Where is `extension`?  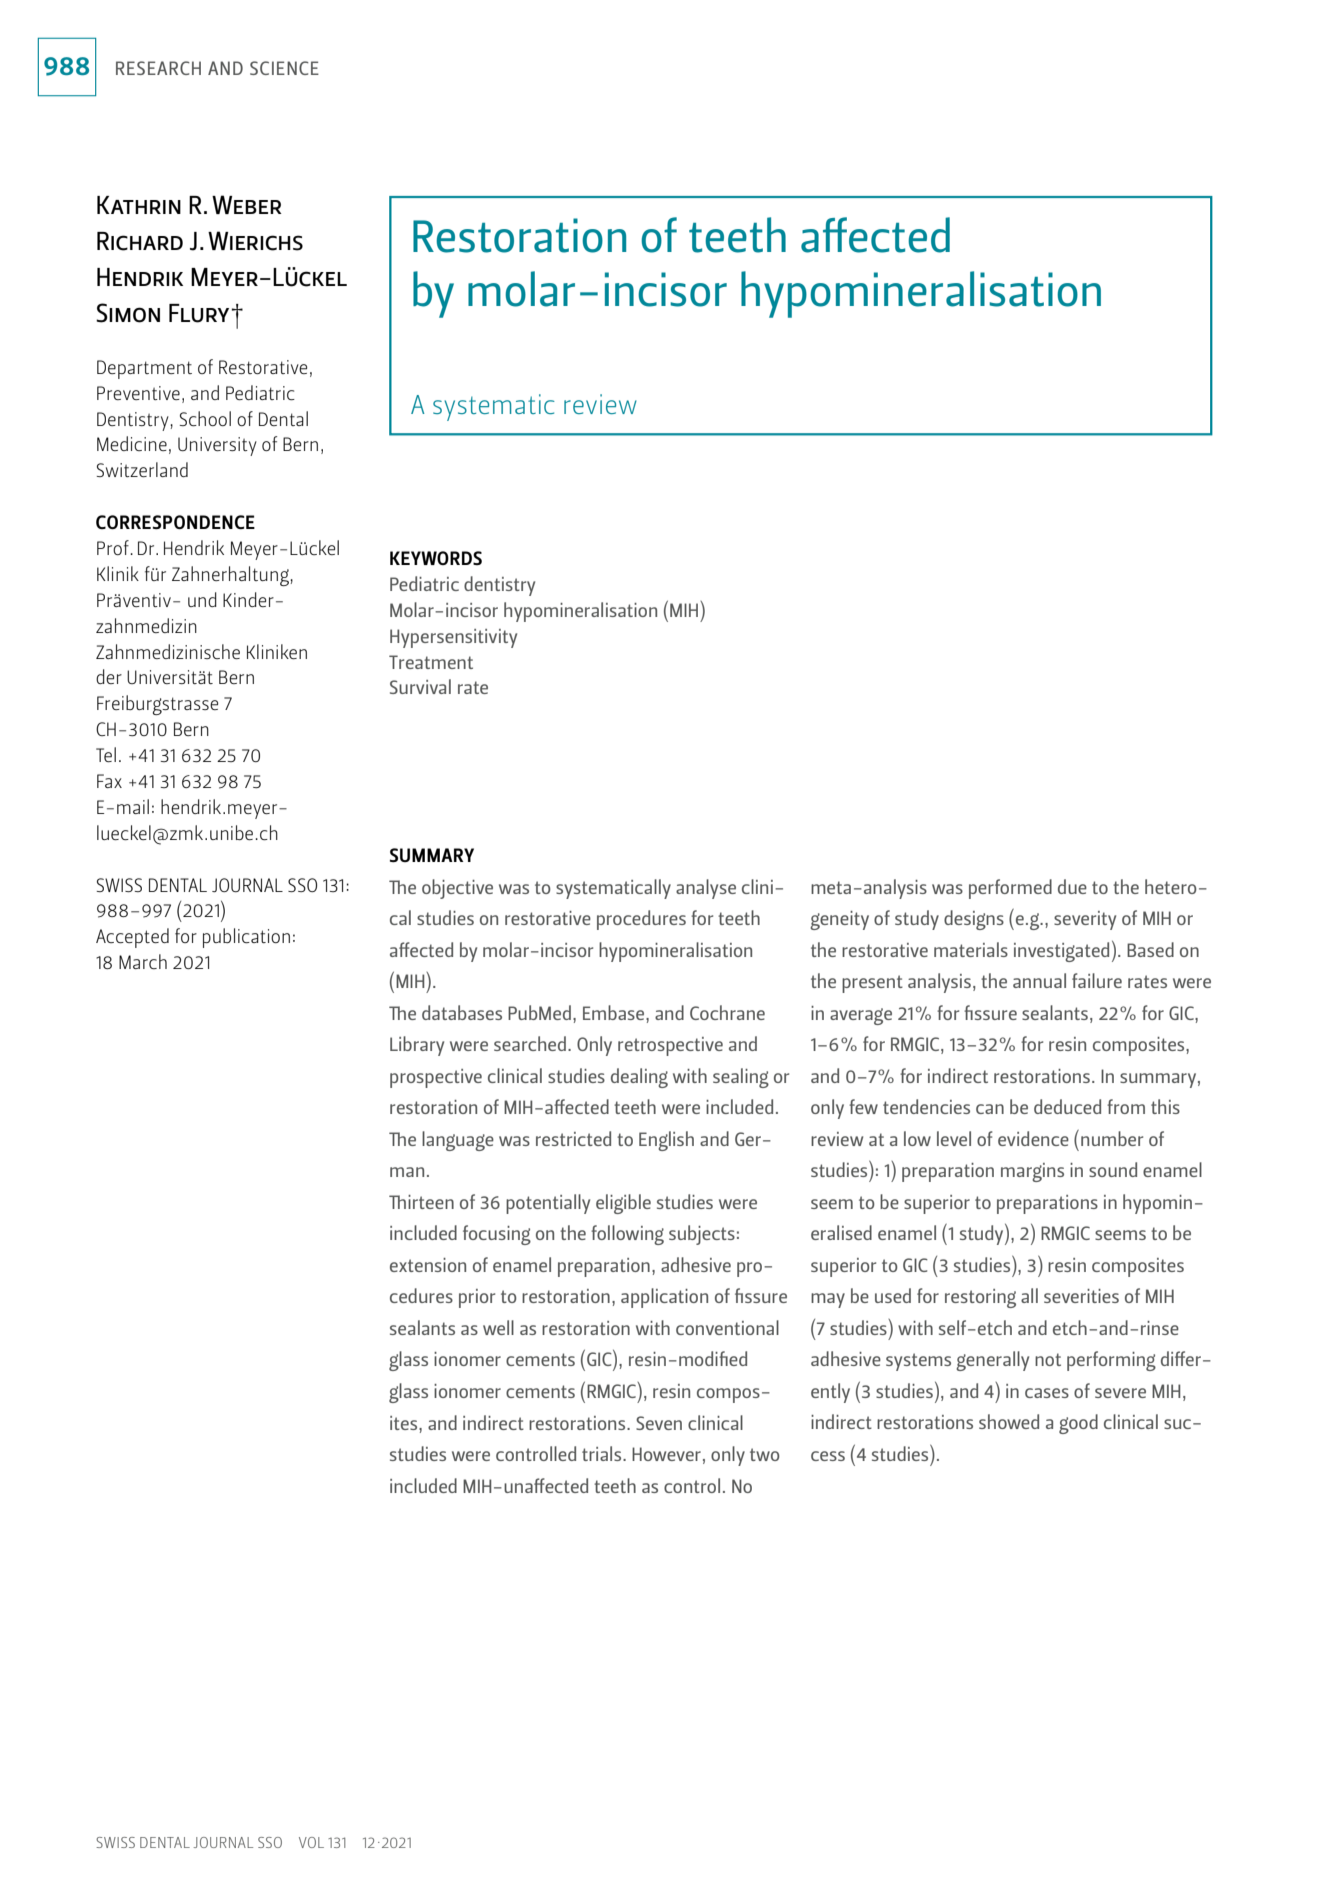 extension is located at coordinates (428, 1265).
